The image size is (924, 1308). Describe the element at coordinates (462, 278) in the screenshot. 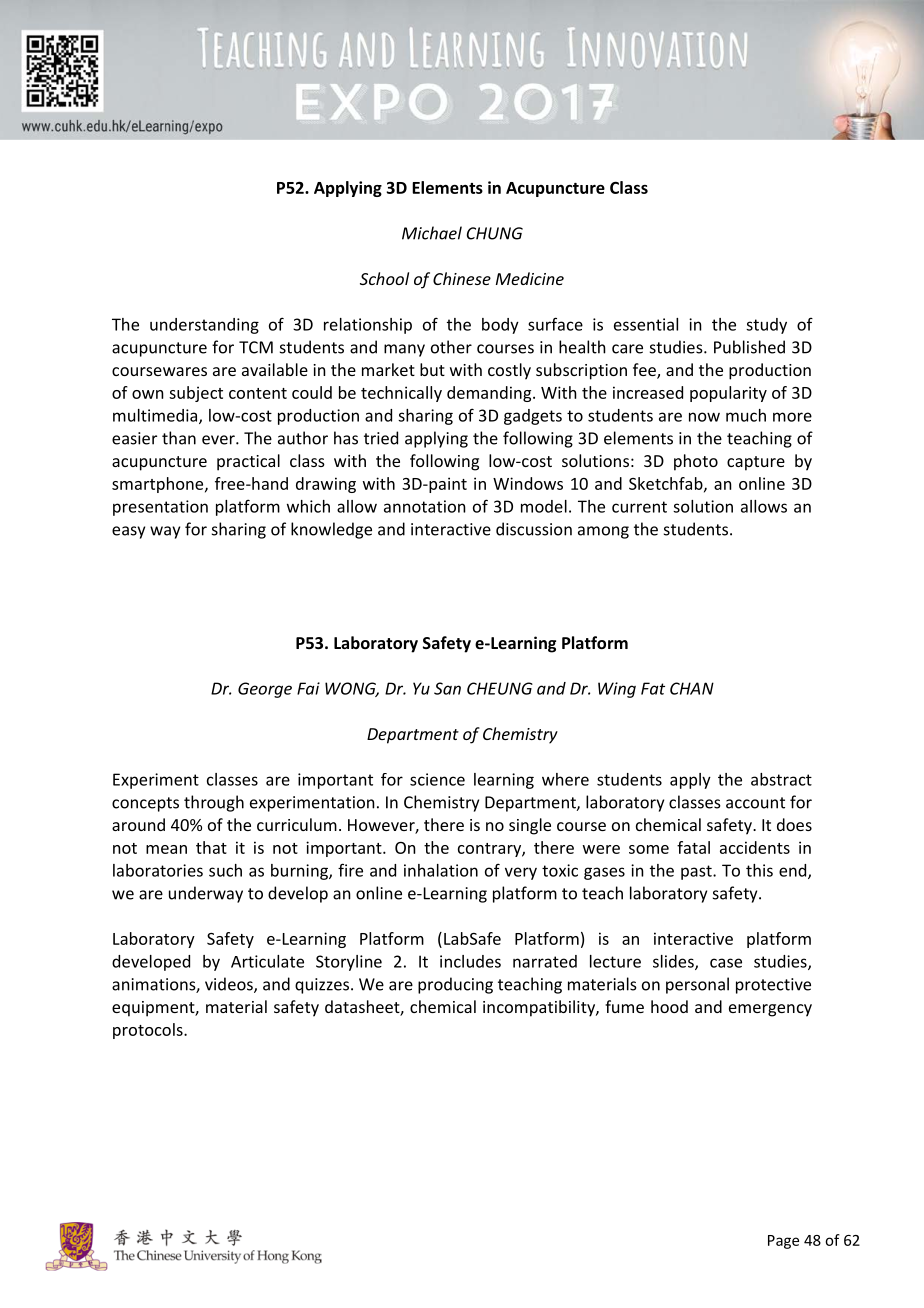

I see `Chinese` at that location.
